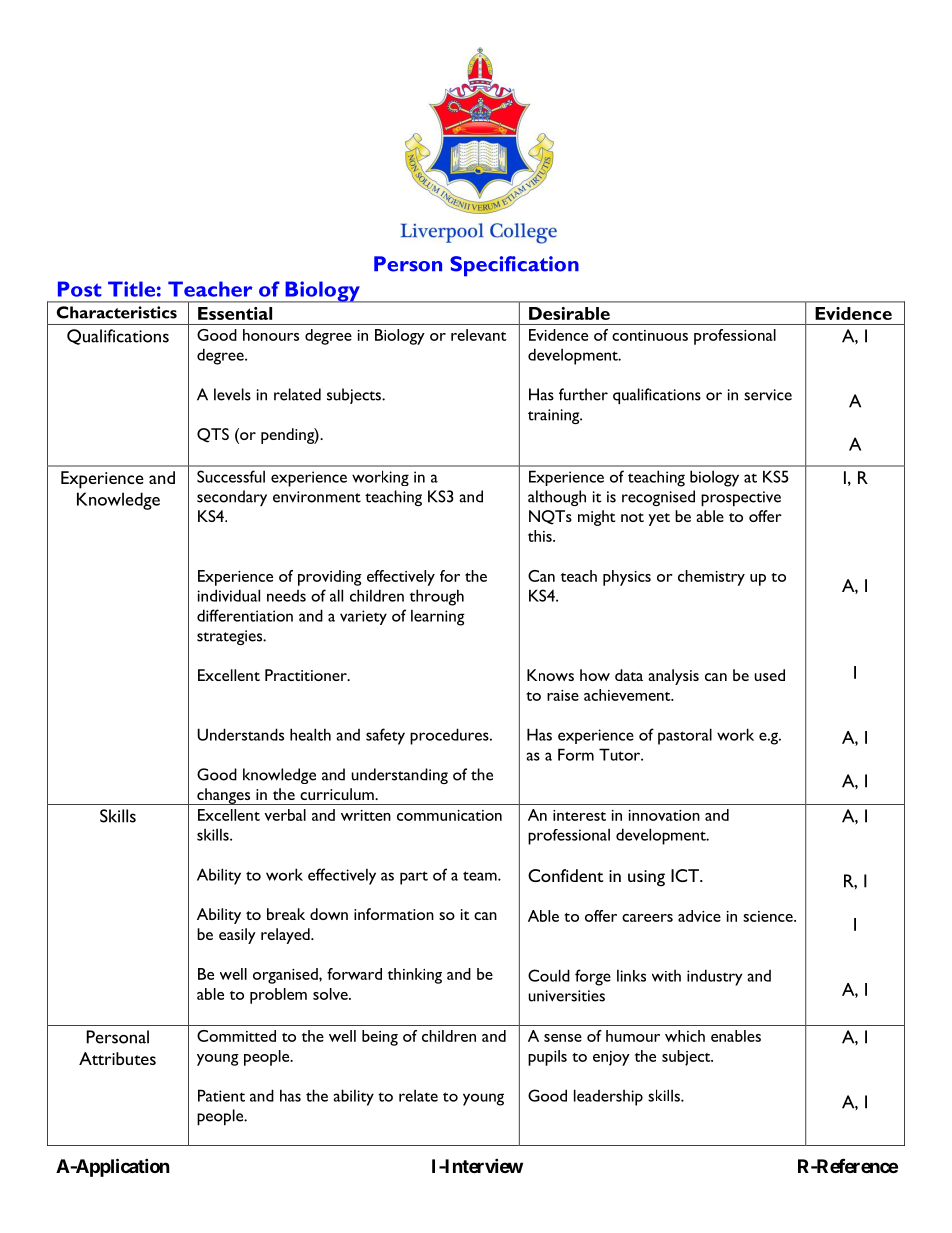 The image size is (952, 1233). I want to click on which, so click(685, 1036).
